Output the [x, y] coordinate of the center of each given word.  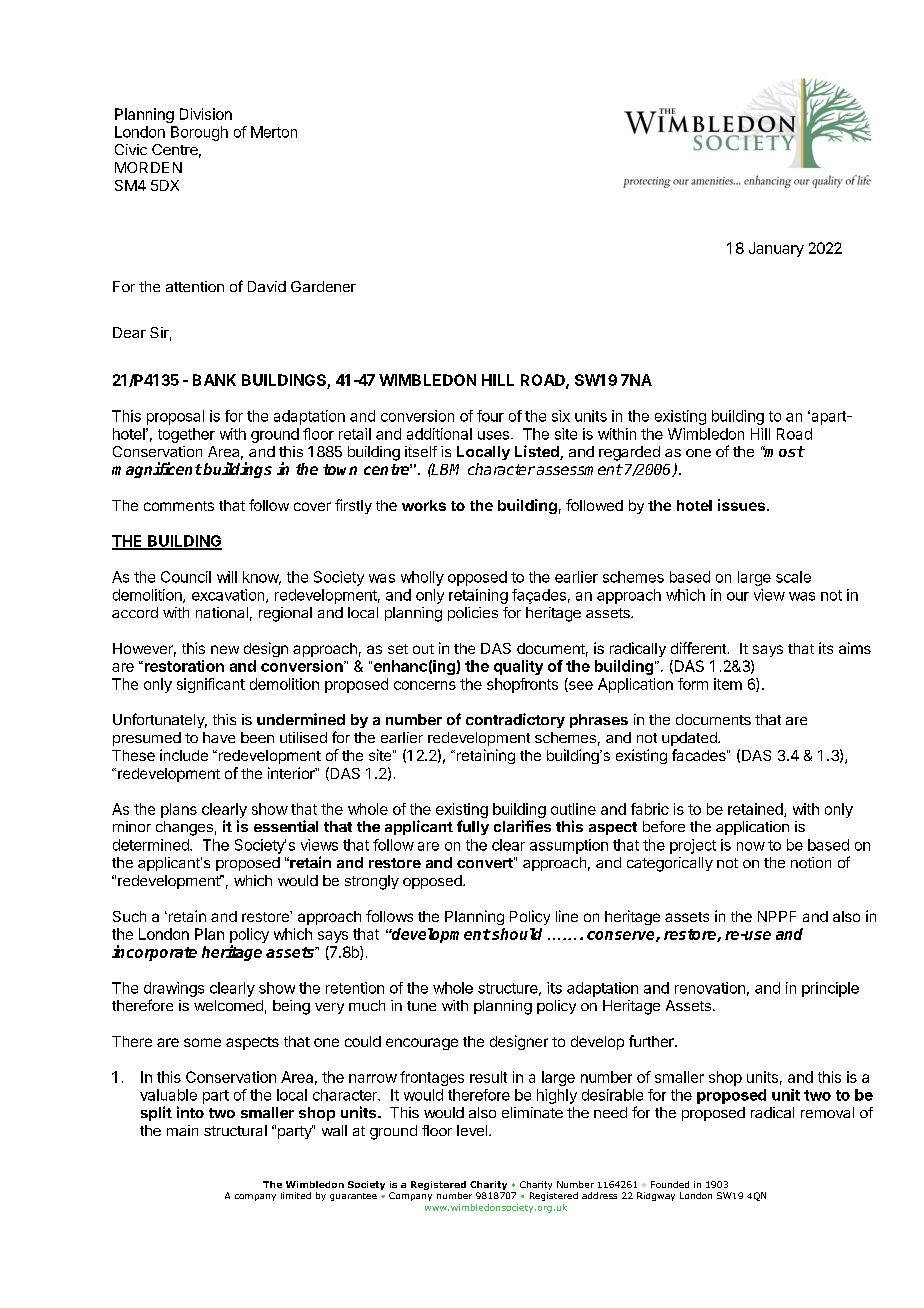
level [473, 1130]
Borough [199, 133]
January [776, 249]
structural [235, 1130]
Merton [274, 132]
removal [827, 1112]
